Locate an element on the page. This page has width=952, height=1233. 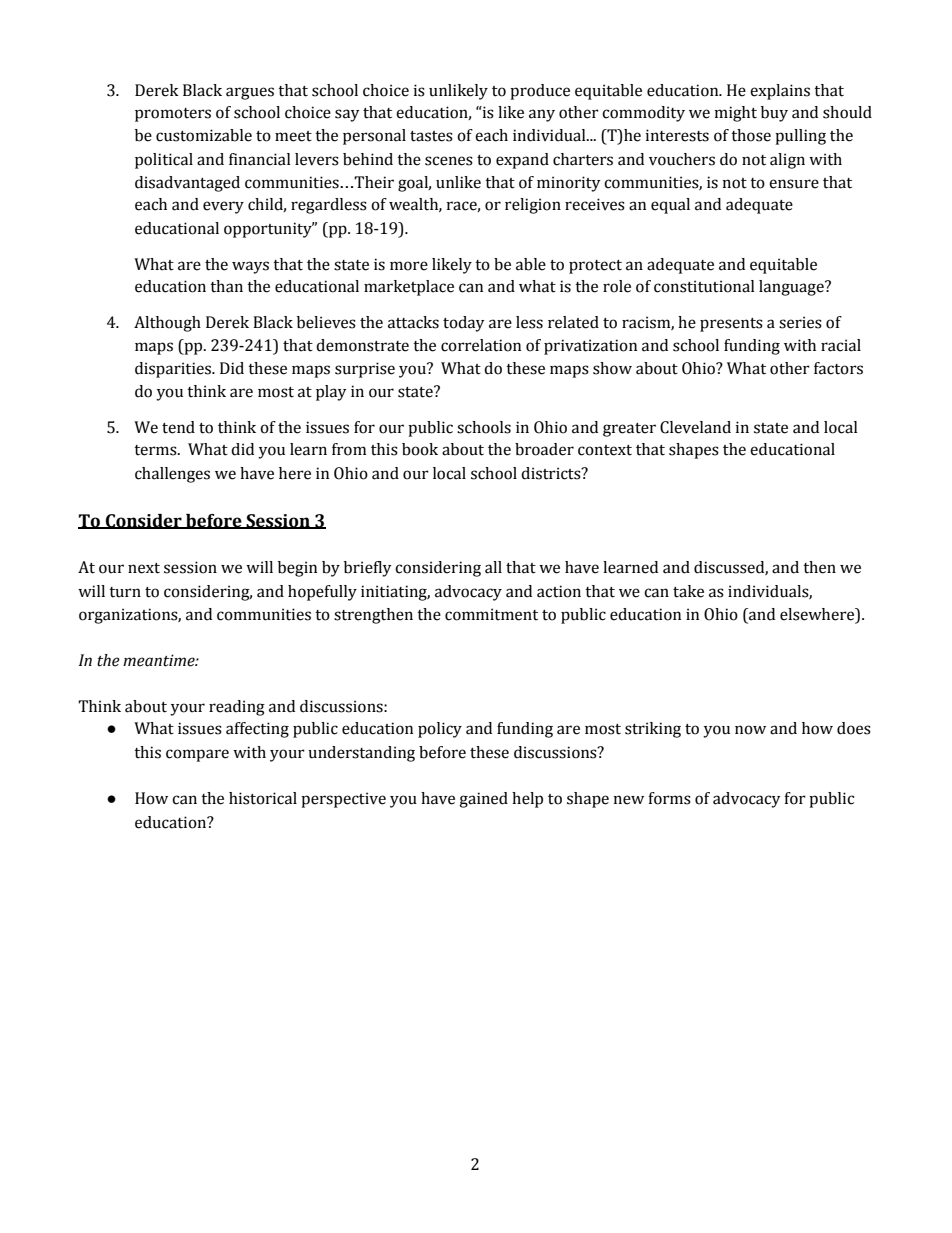
turn is located at coordinates (125, 592).
